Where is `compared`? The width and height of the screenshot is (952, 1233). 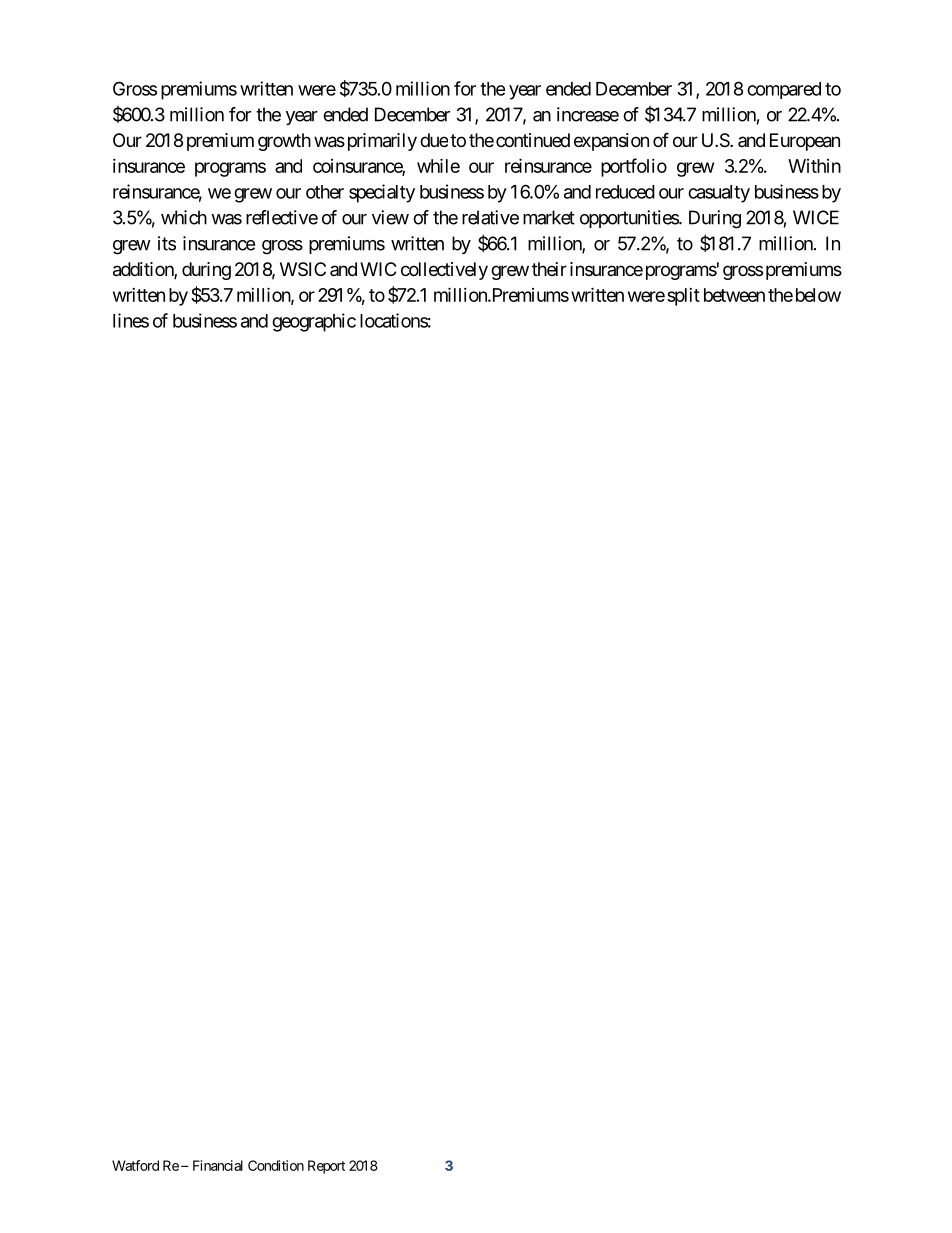
compared is located at coordinates (784, 90).
